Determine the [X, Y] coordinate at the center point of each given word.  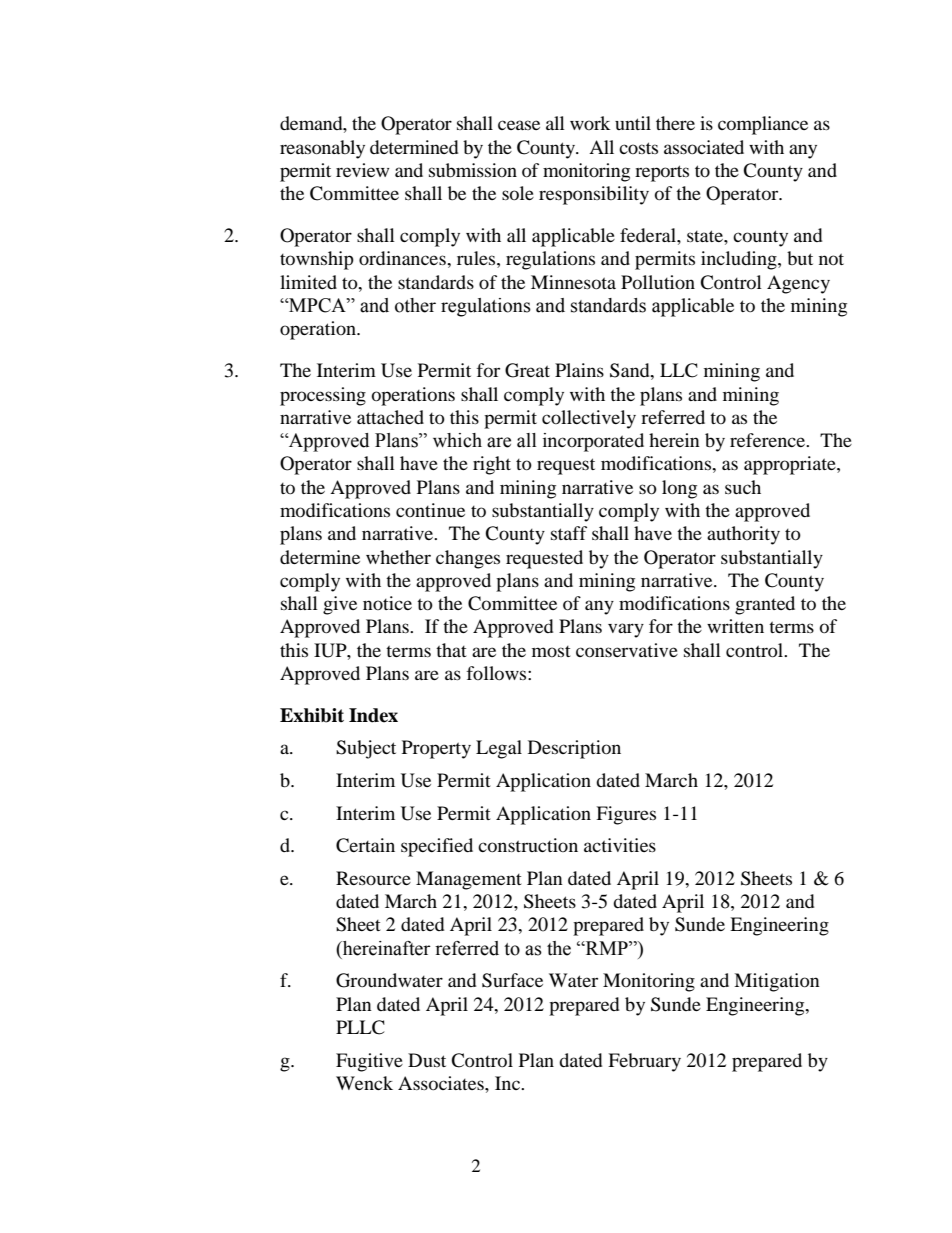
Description [574, 749]
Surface [512, 980]
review [362, 170]
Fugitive [369, 1062]
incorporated [593, 442]
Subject [366, 749]
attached [390, 417]
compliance [763, 125]
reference [768, 440]
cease [519, 125]
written [735, 626]
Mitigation [777, 982]
